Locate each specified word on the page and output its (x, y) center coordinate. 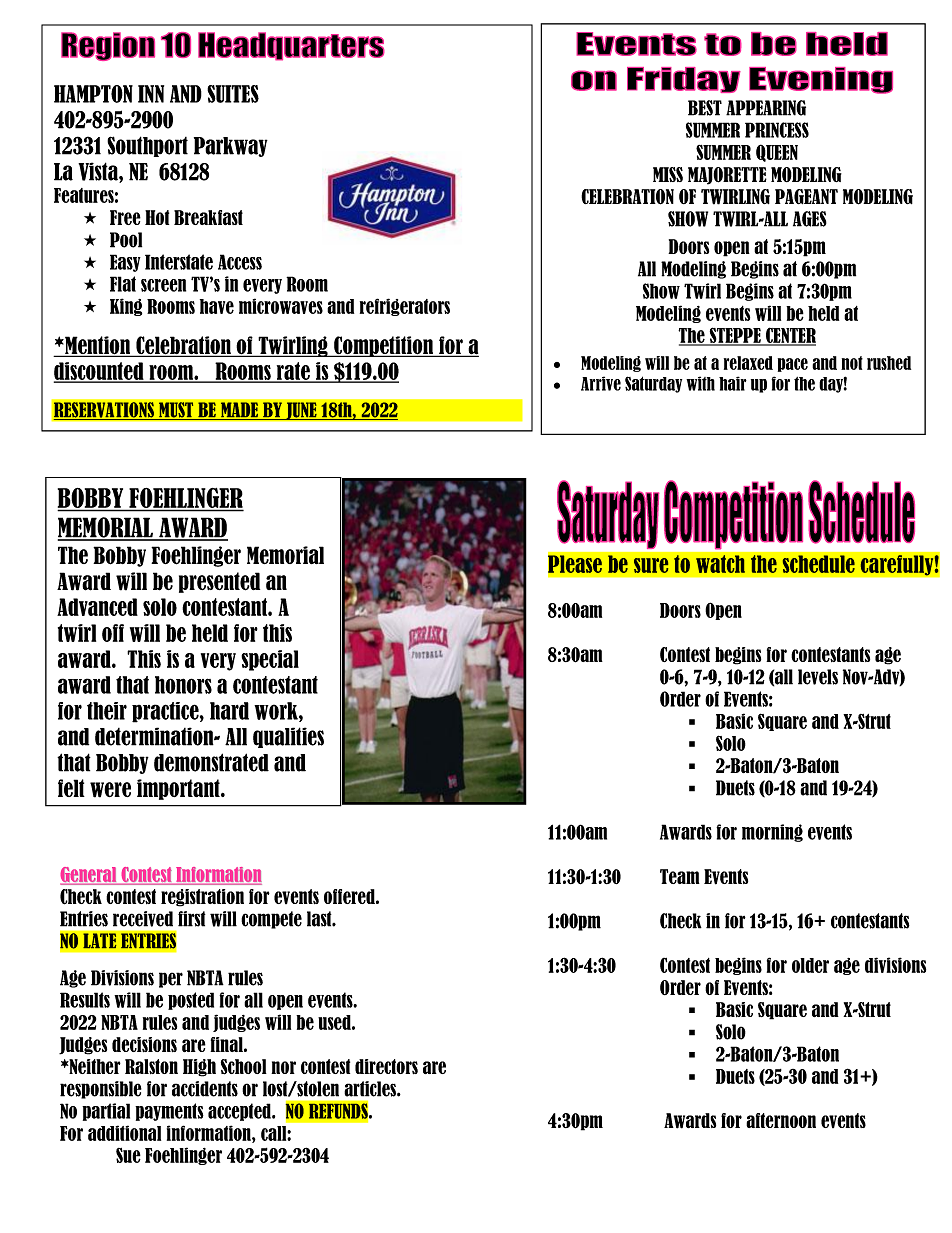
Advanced (97, 607)
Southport (147, 146)
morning (772, 833)
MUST (176, 411)
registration (202, 898)
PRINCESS (777, 130)
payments (169, 1112)
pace (793, 365)
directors (386, 1066)
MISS (668, 174)
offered (350, 896)
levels (818, 677)
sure (651, 565)
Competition (384, 346)
